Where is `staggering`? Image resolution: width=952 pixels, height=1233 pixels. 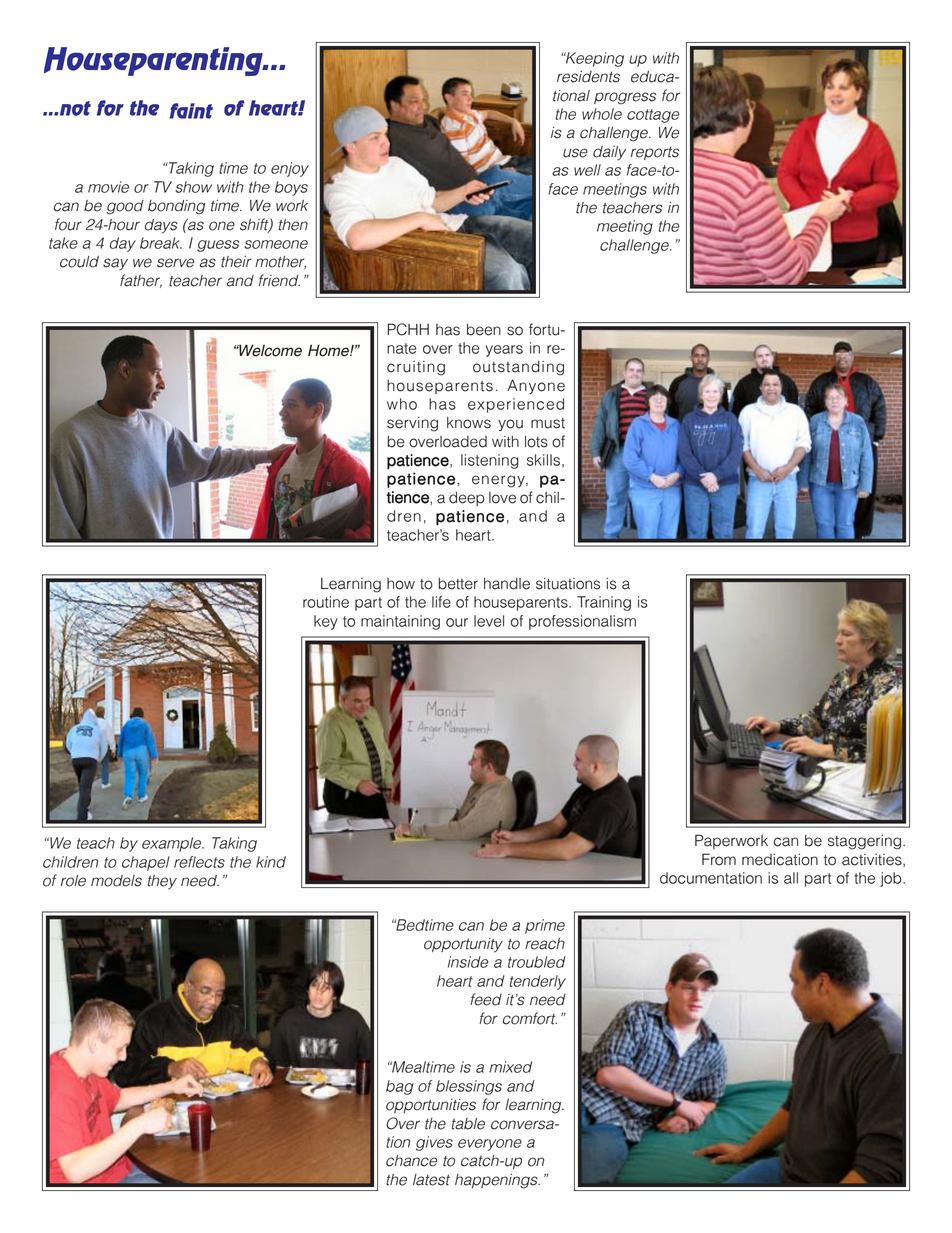
staggering is located at coordinates (864, 842).
